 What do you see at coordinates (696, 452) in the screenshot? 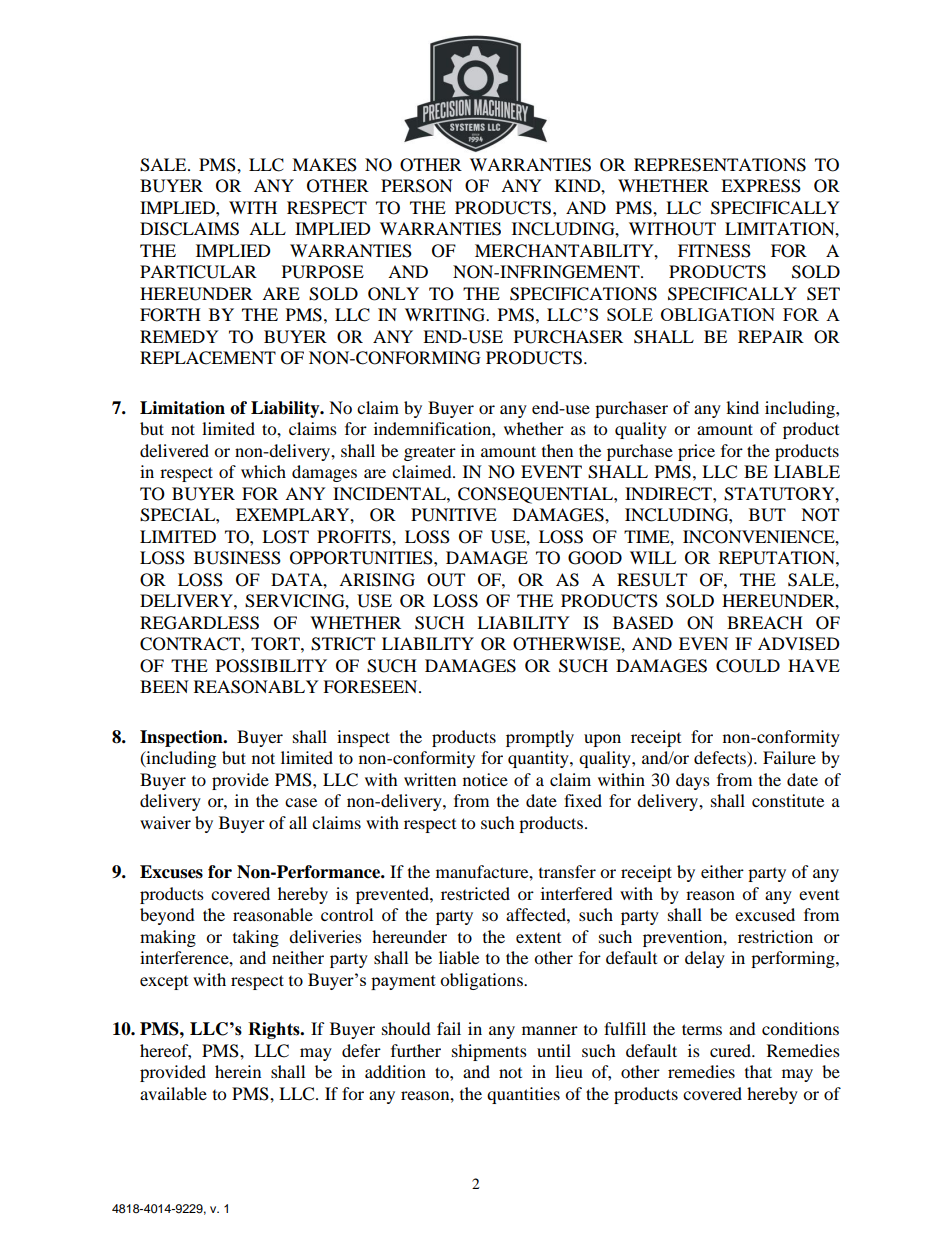
I see `price` at bounding box center [696, 452].
